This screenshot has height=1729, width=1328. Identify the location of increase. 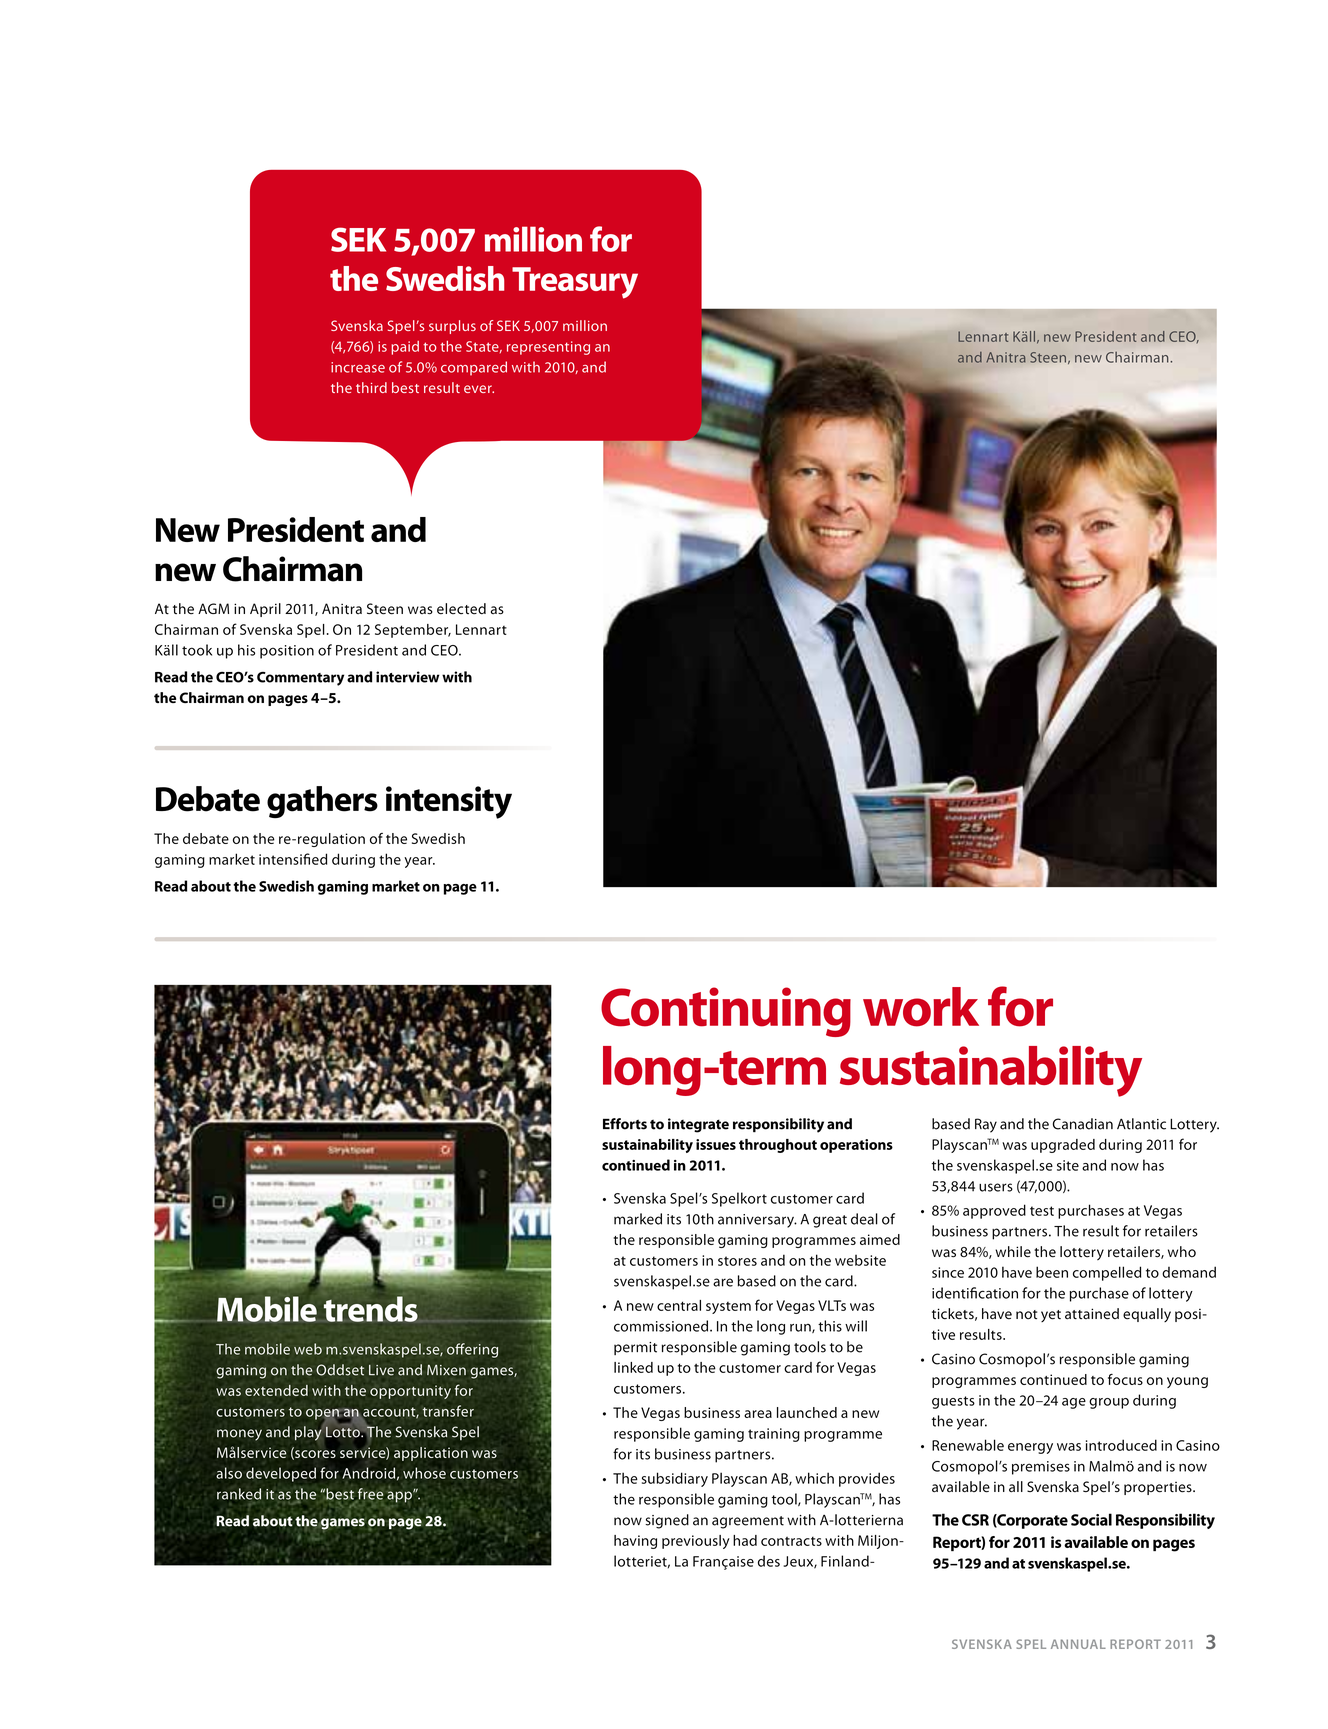
(358, 367).
